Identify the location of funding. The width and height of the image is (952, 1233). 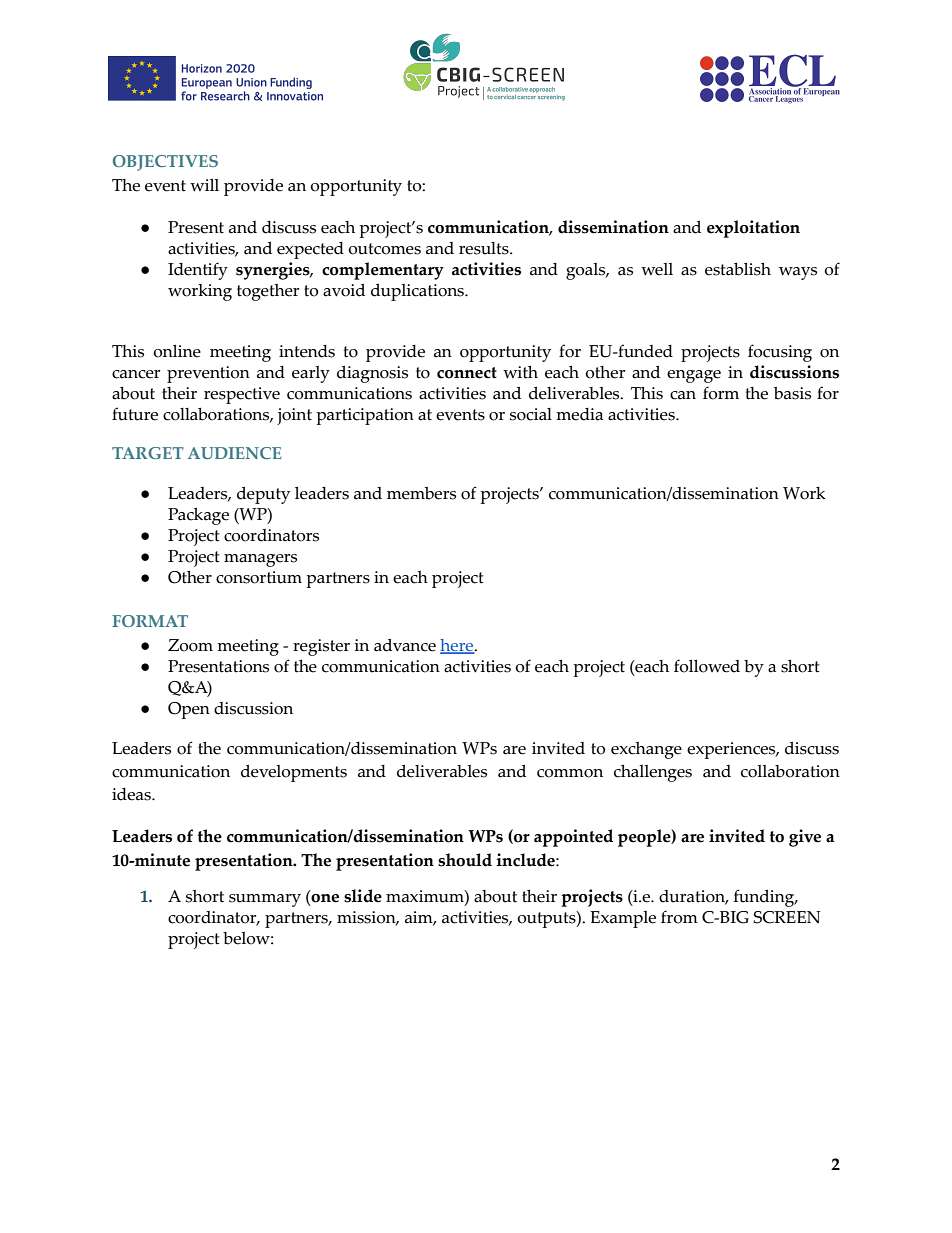
(765, 898).
